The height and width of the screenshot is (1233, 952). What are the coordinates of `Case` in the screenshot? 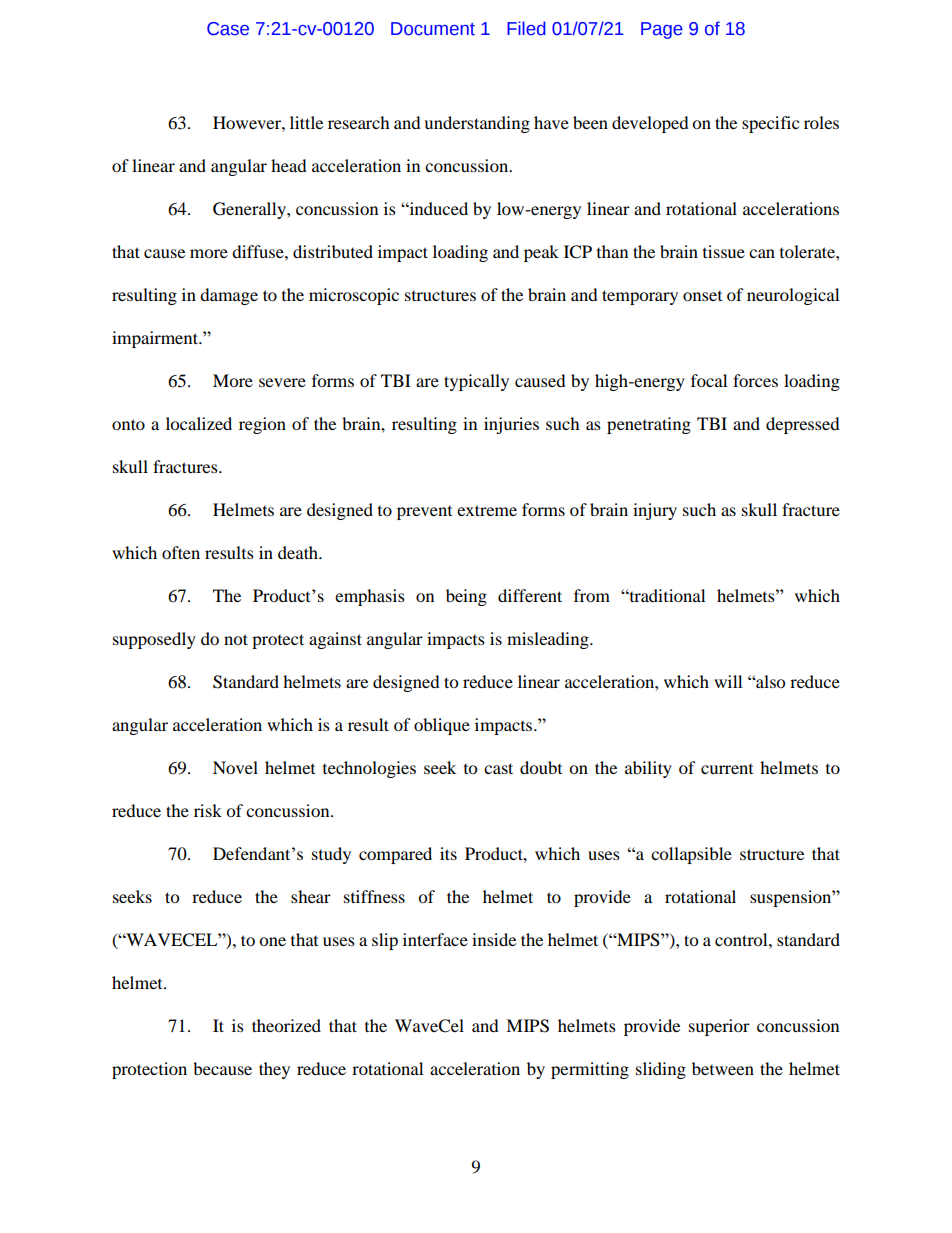 It's located at (228, 29).
